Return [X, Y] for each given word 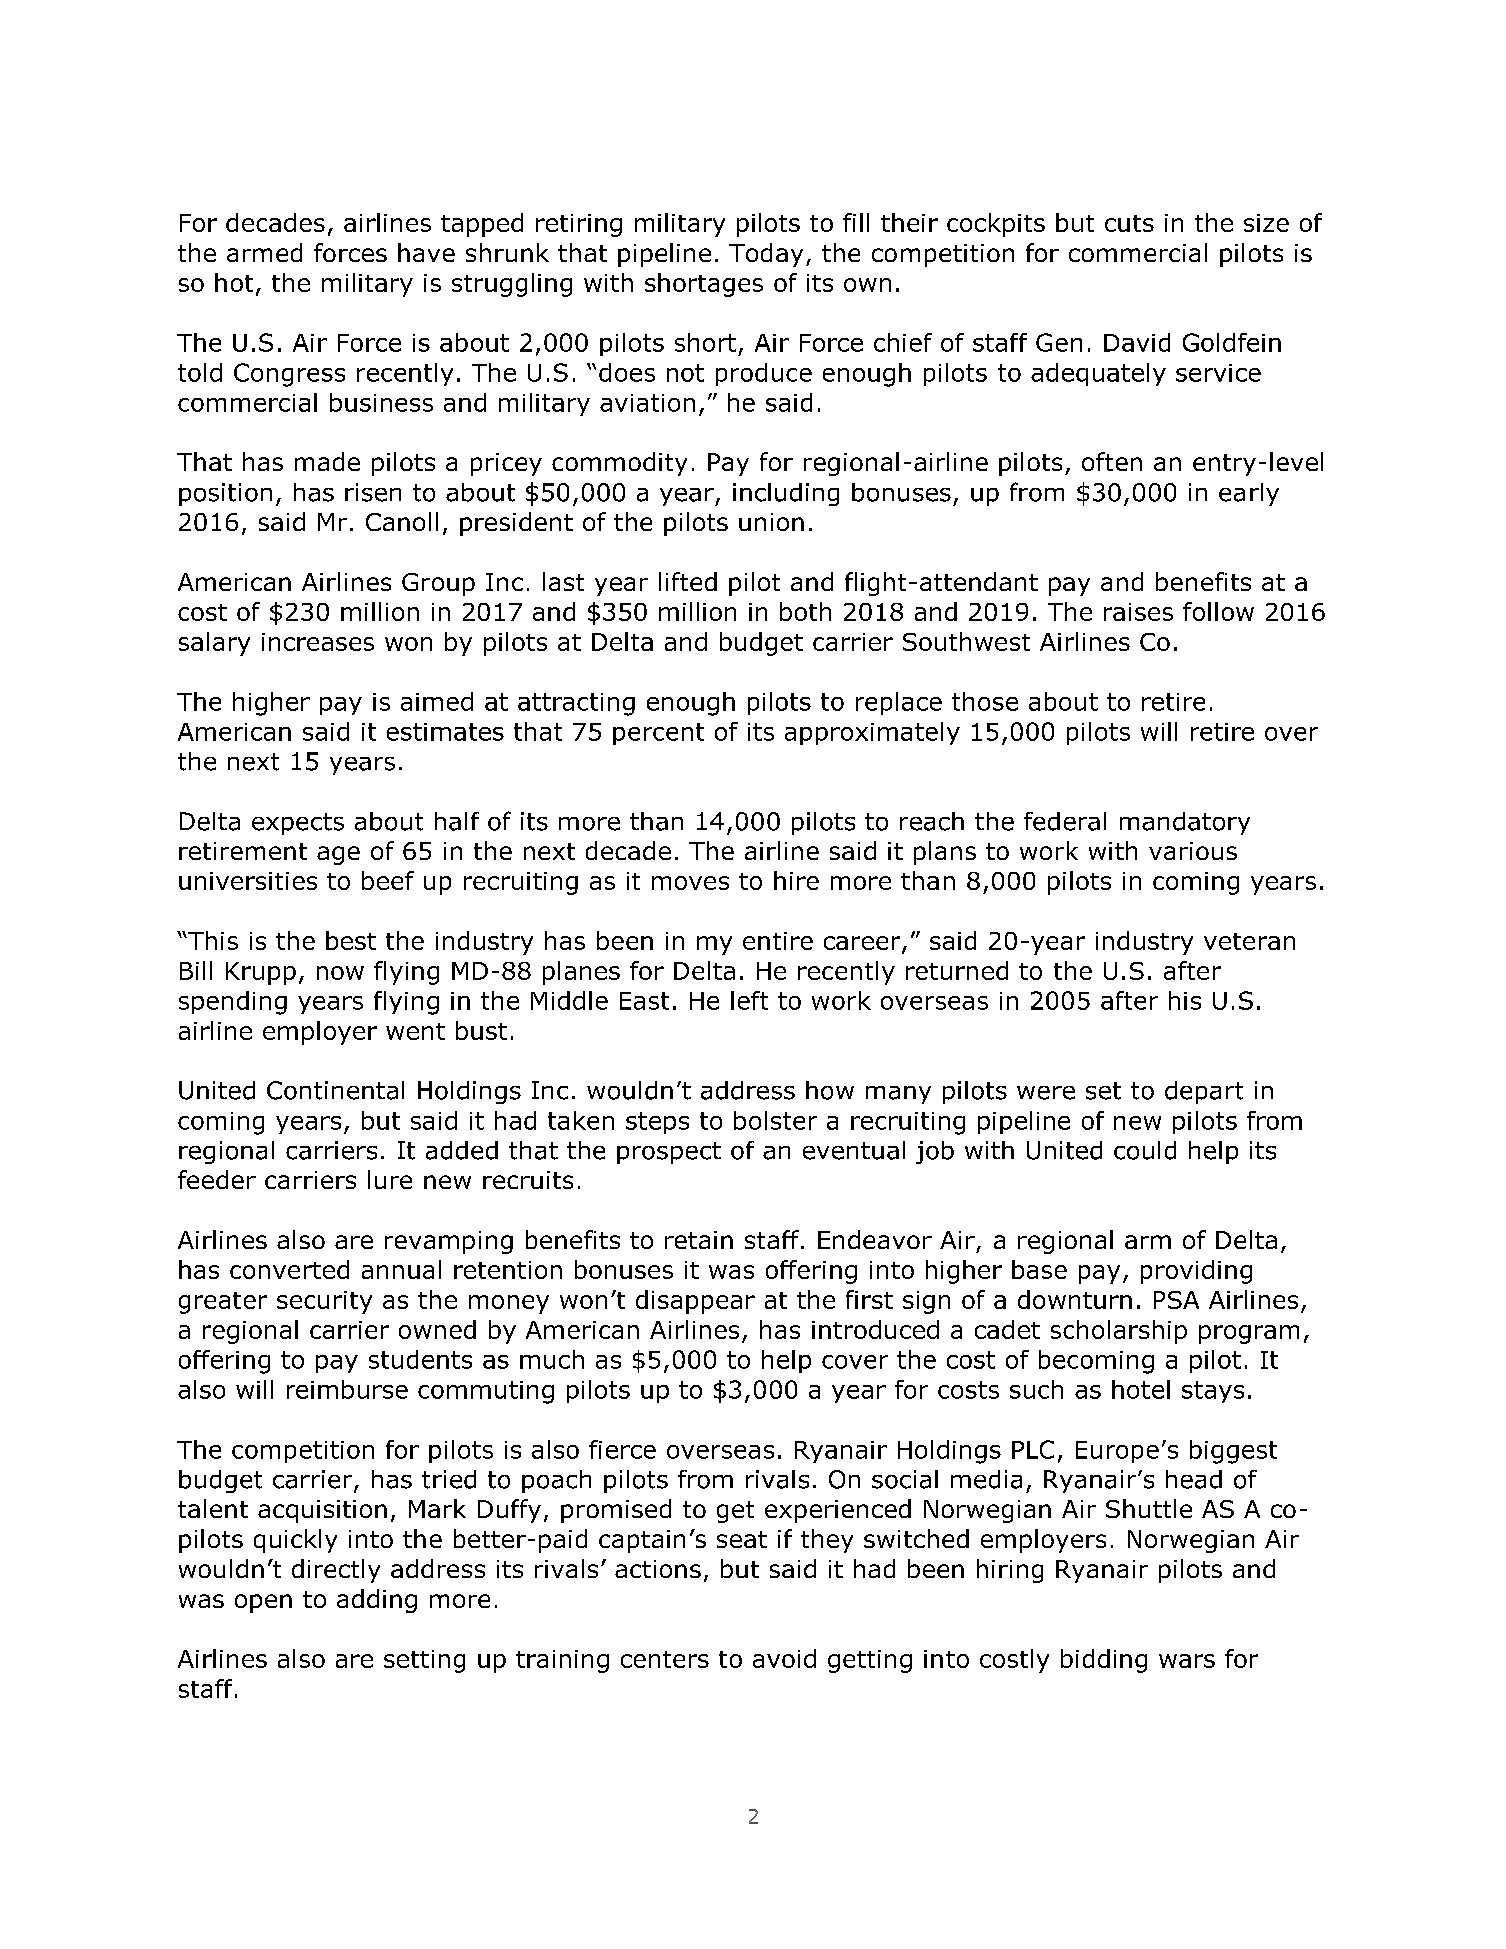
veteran [1249, 941]
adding [377, 1601]
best [351, 940]
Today [766, 255]
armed [264, 252]
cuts [1129, 223]
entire [778, 941]
